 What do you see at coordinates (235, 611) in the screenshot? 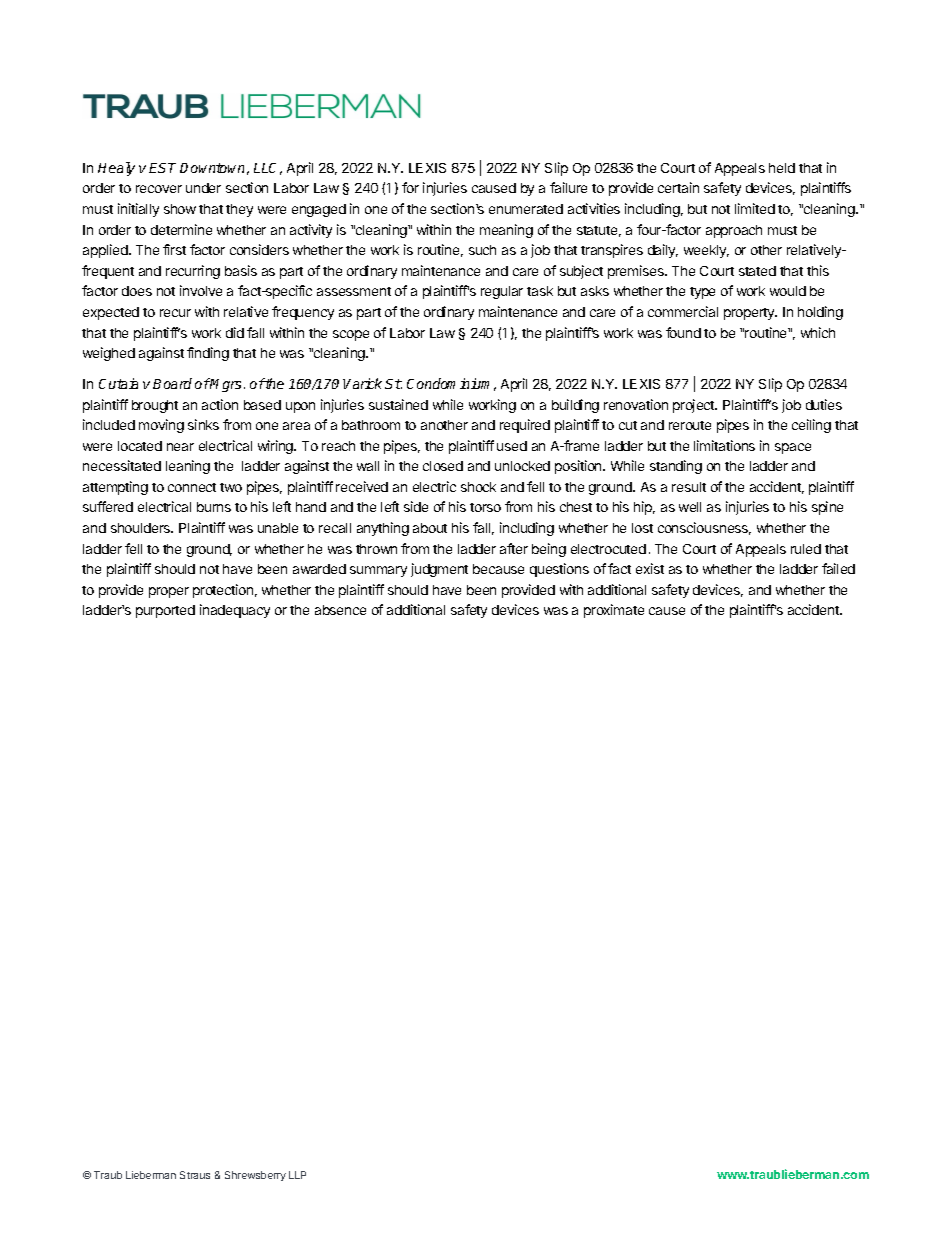
I see `inadequacy` at bounding box center [235, 611].
